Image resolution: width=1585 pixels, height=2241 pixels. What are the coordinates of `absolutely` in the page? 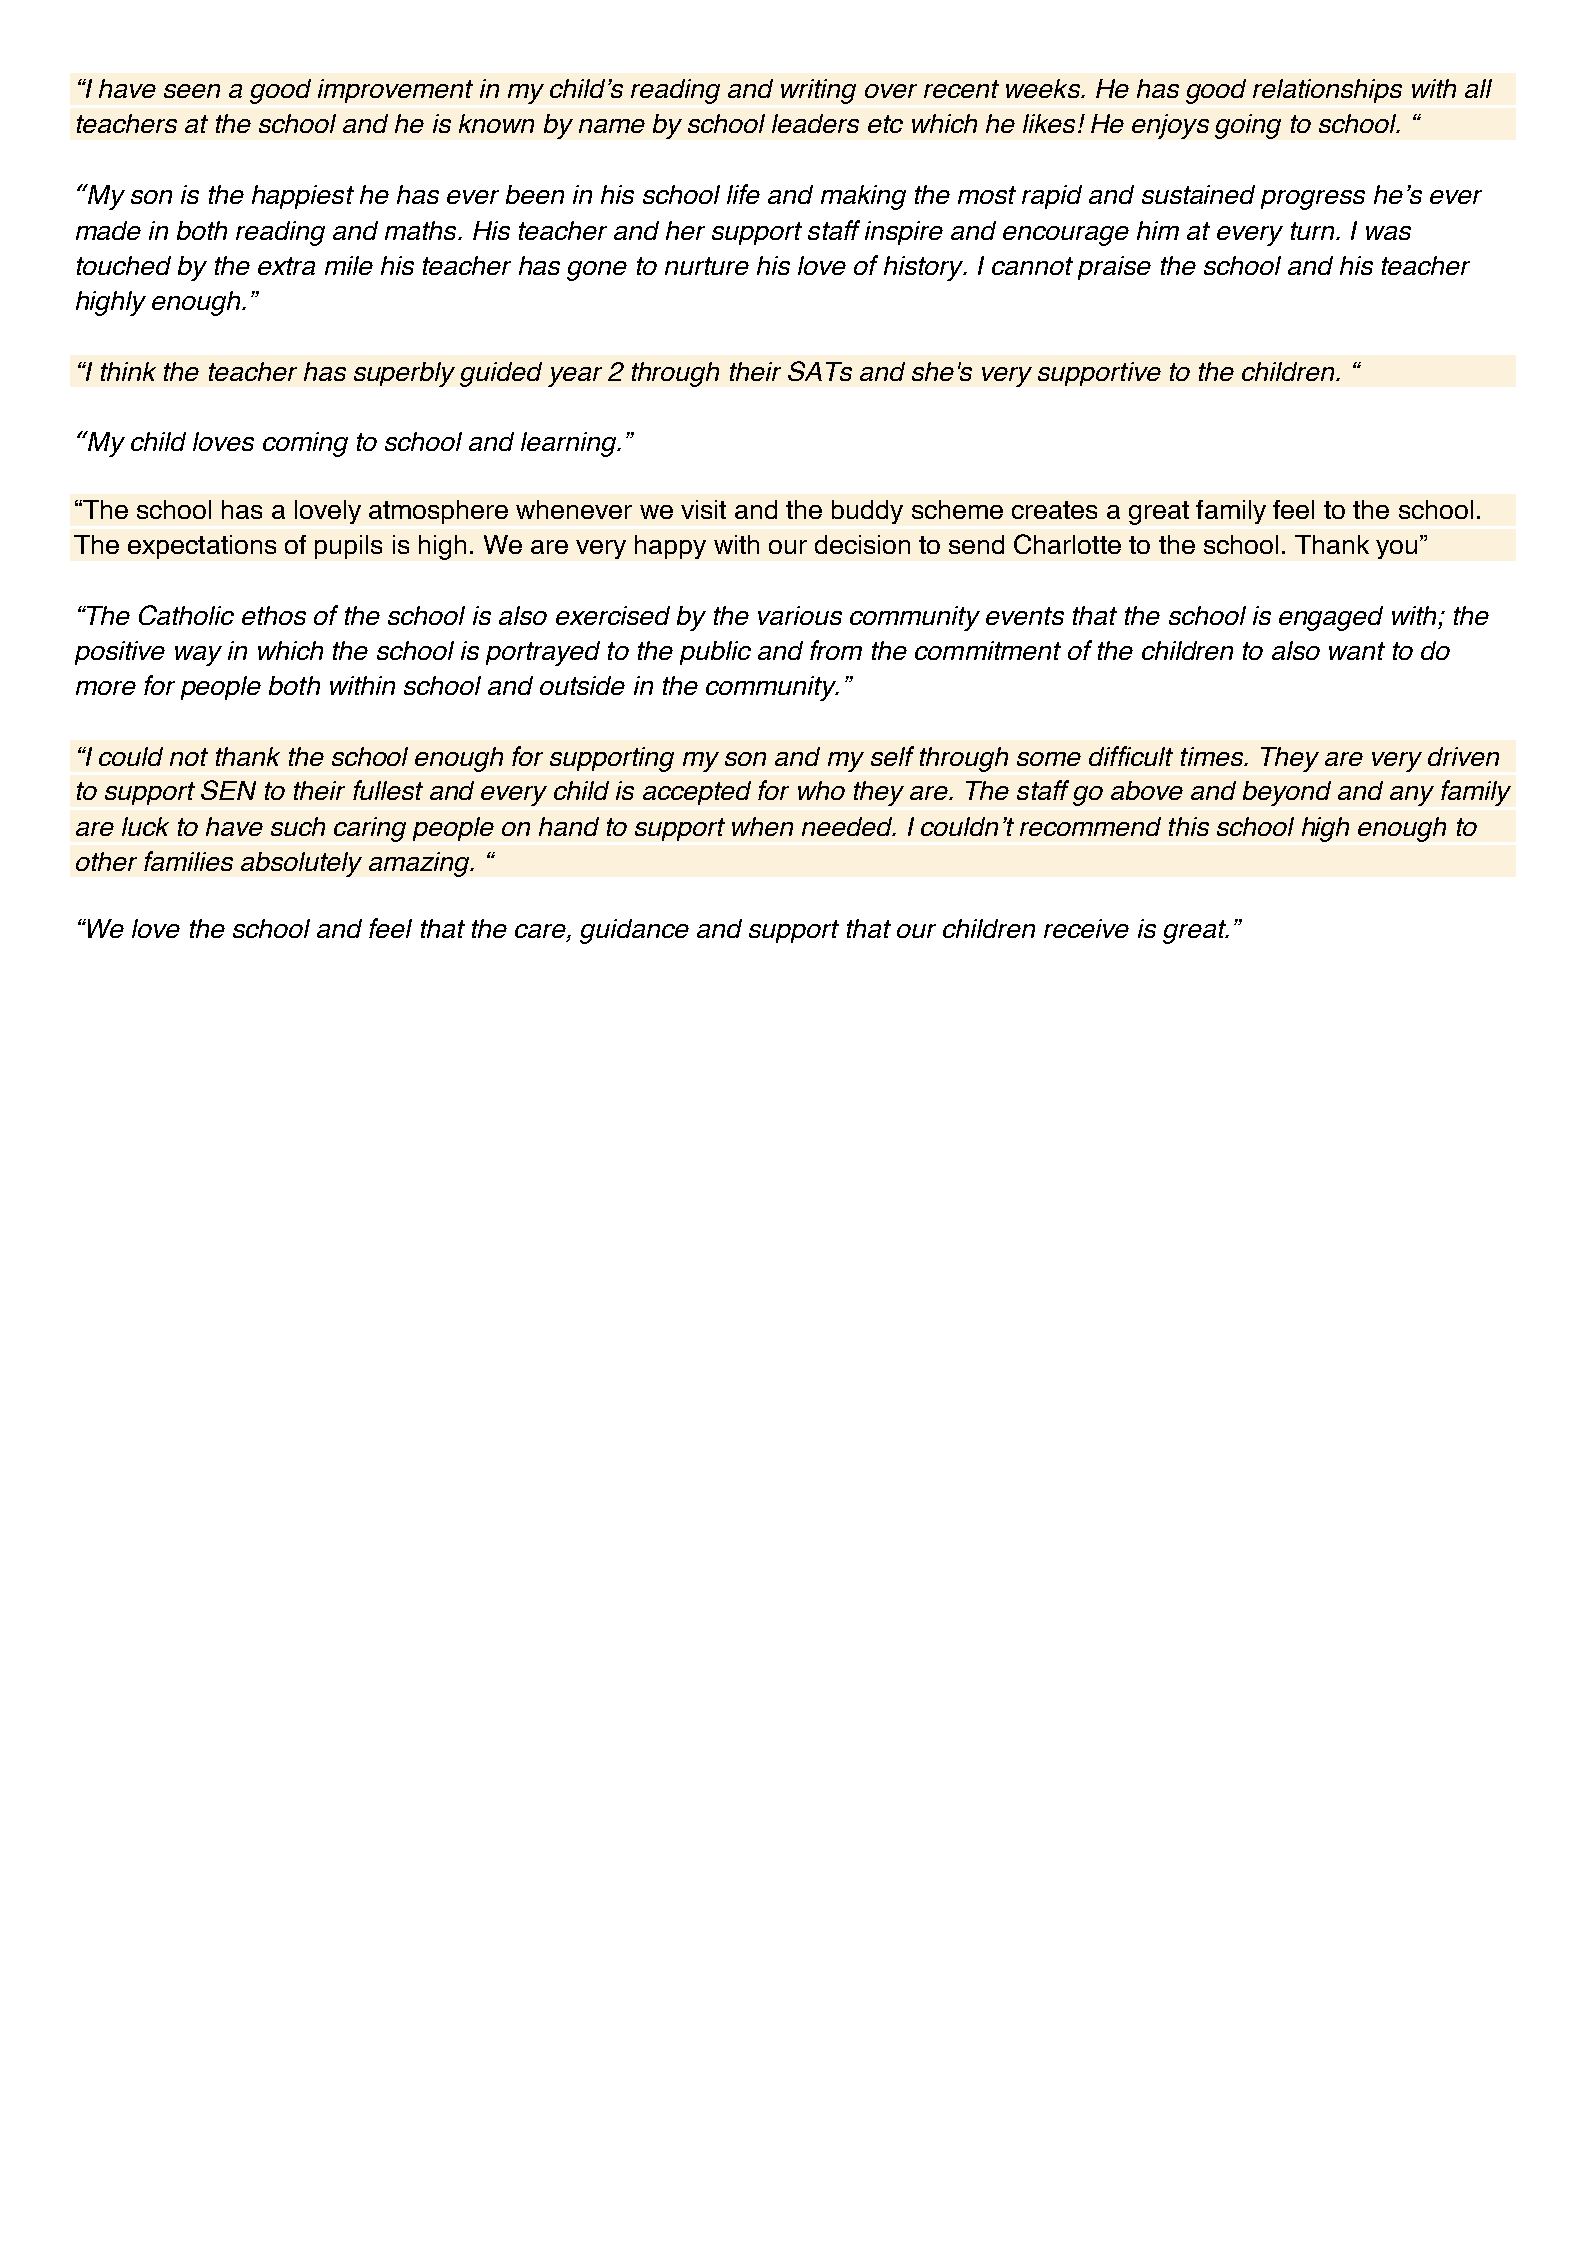 It's located at (301, 864).
